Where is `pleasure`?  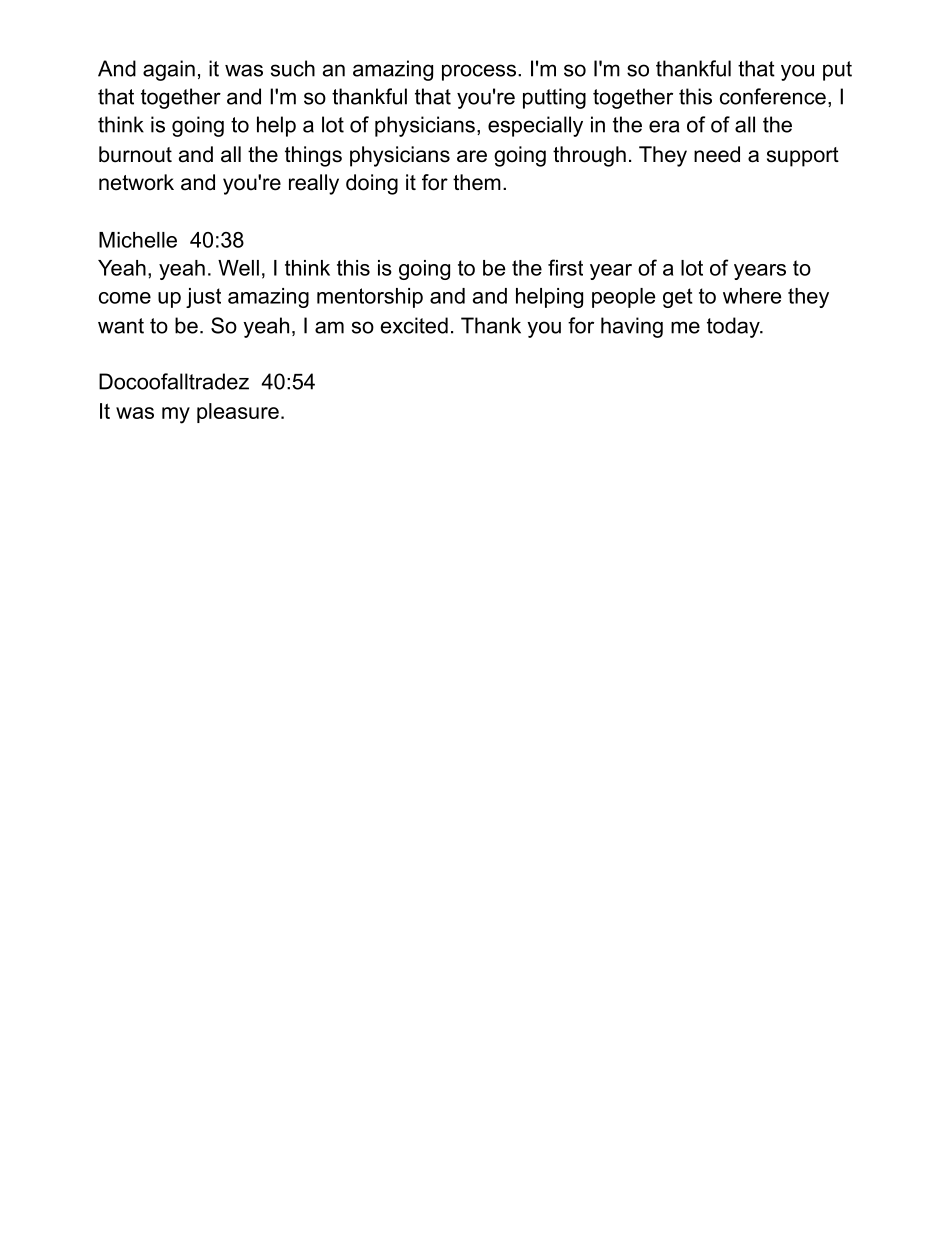
pleasure is located at coordinates (238, 413).
